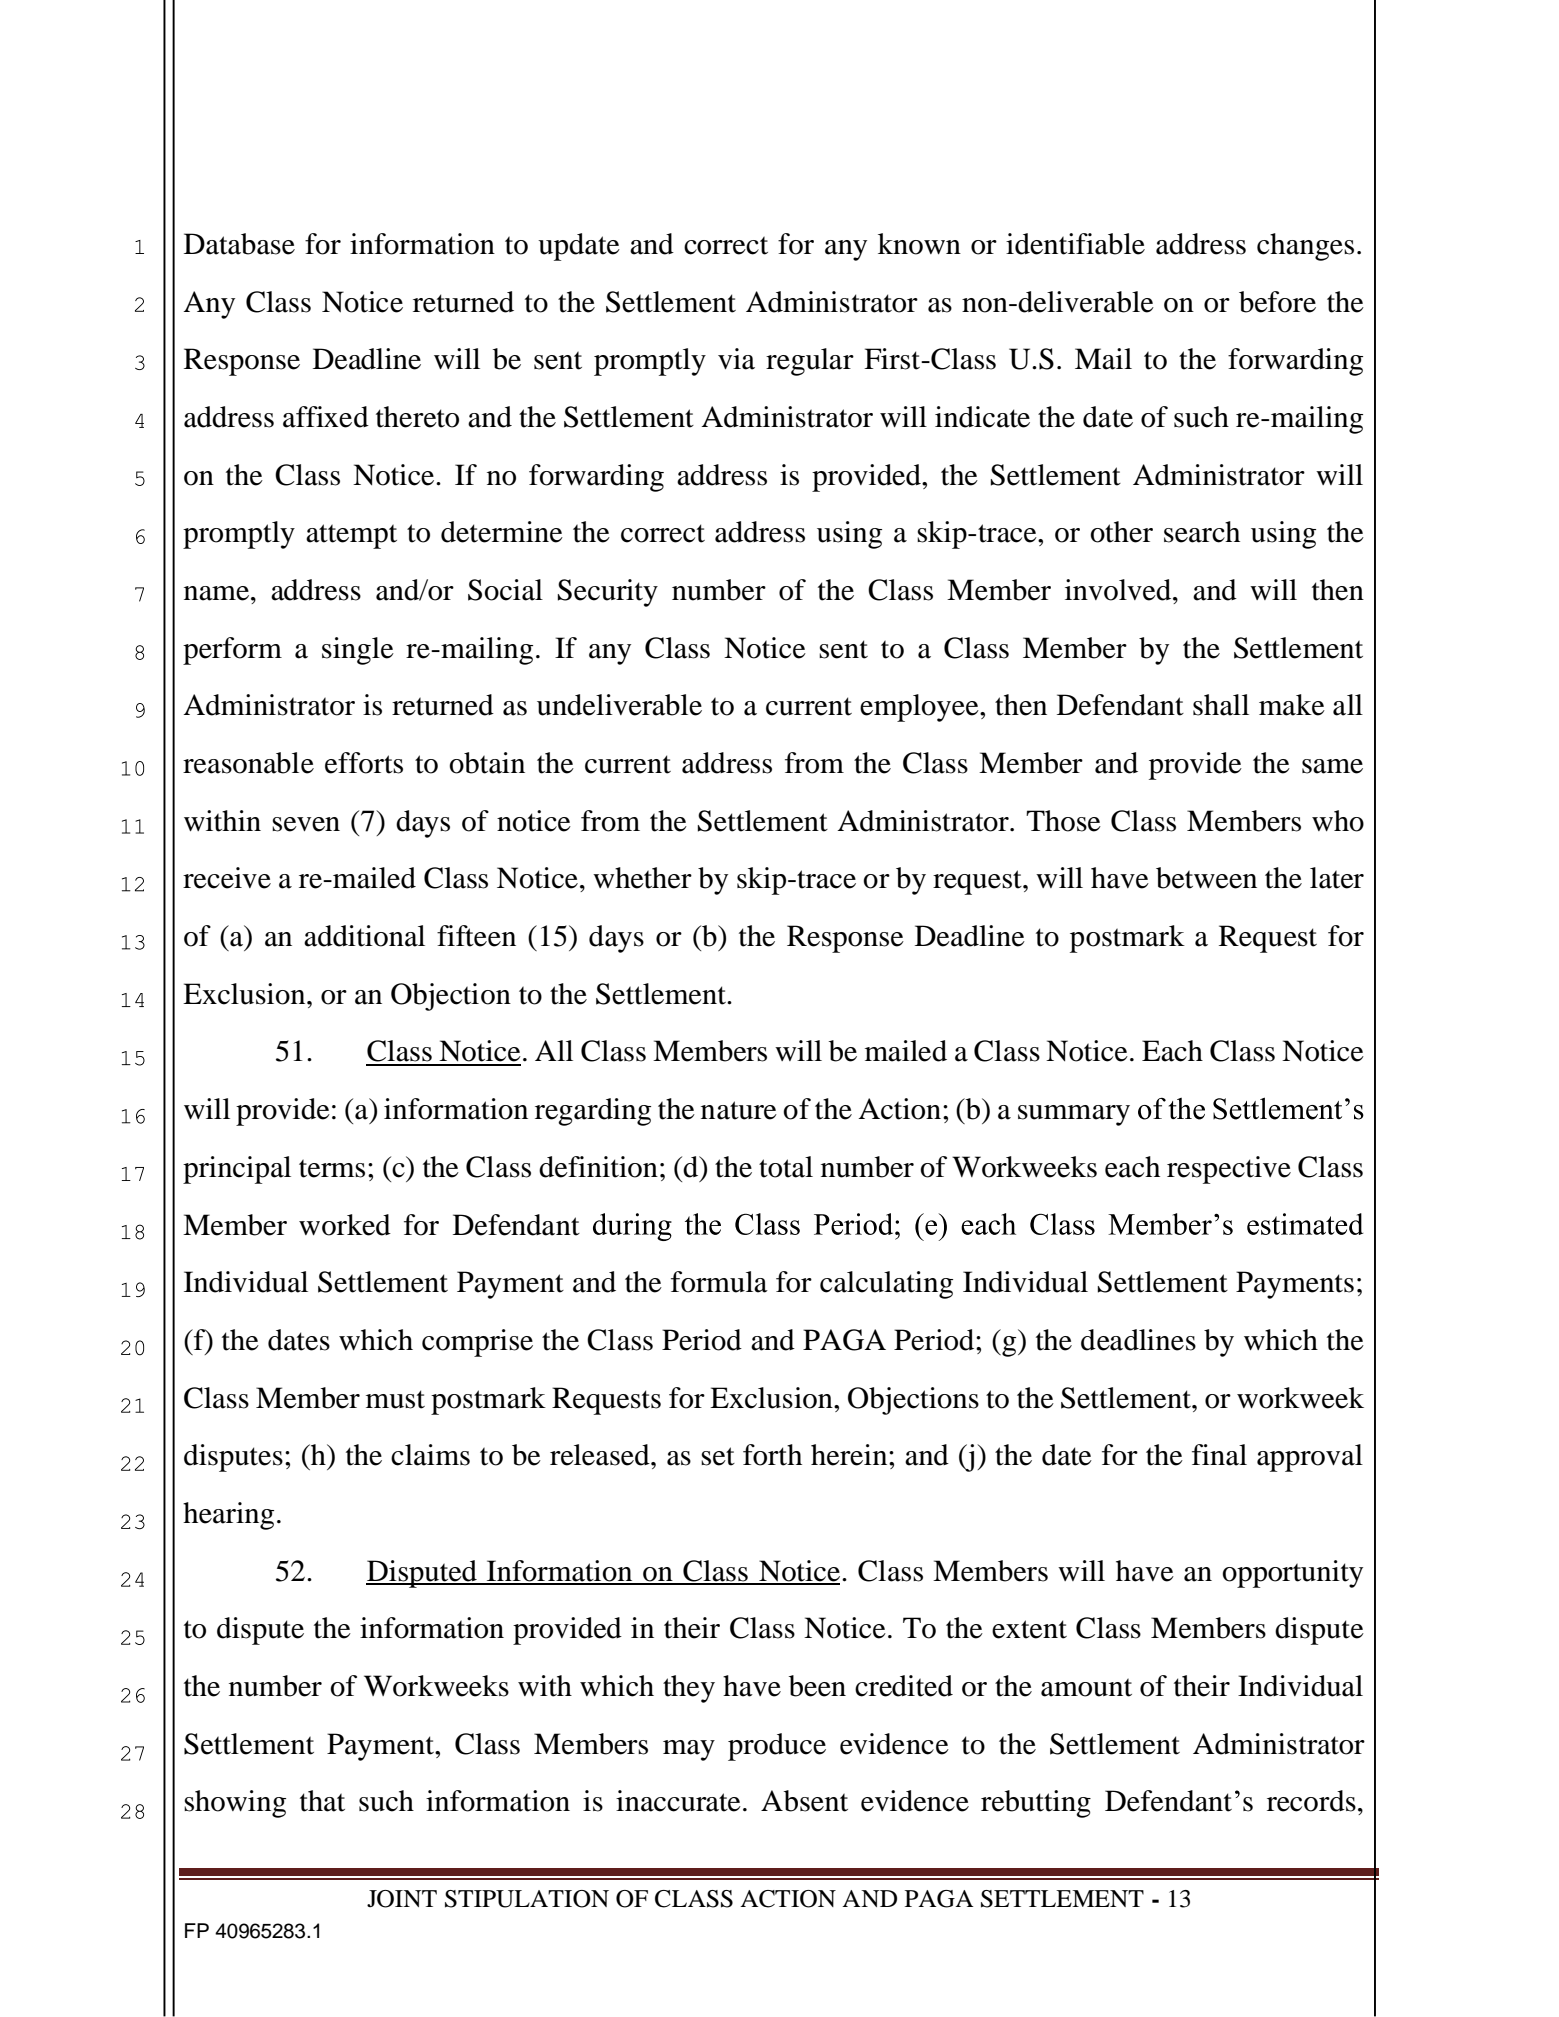  Describe the element at coordinates (322, 1801) in the screenshot. I see `that` at that location.
